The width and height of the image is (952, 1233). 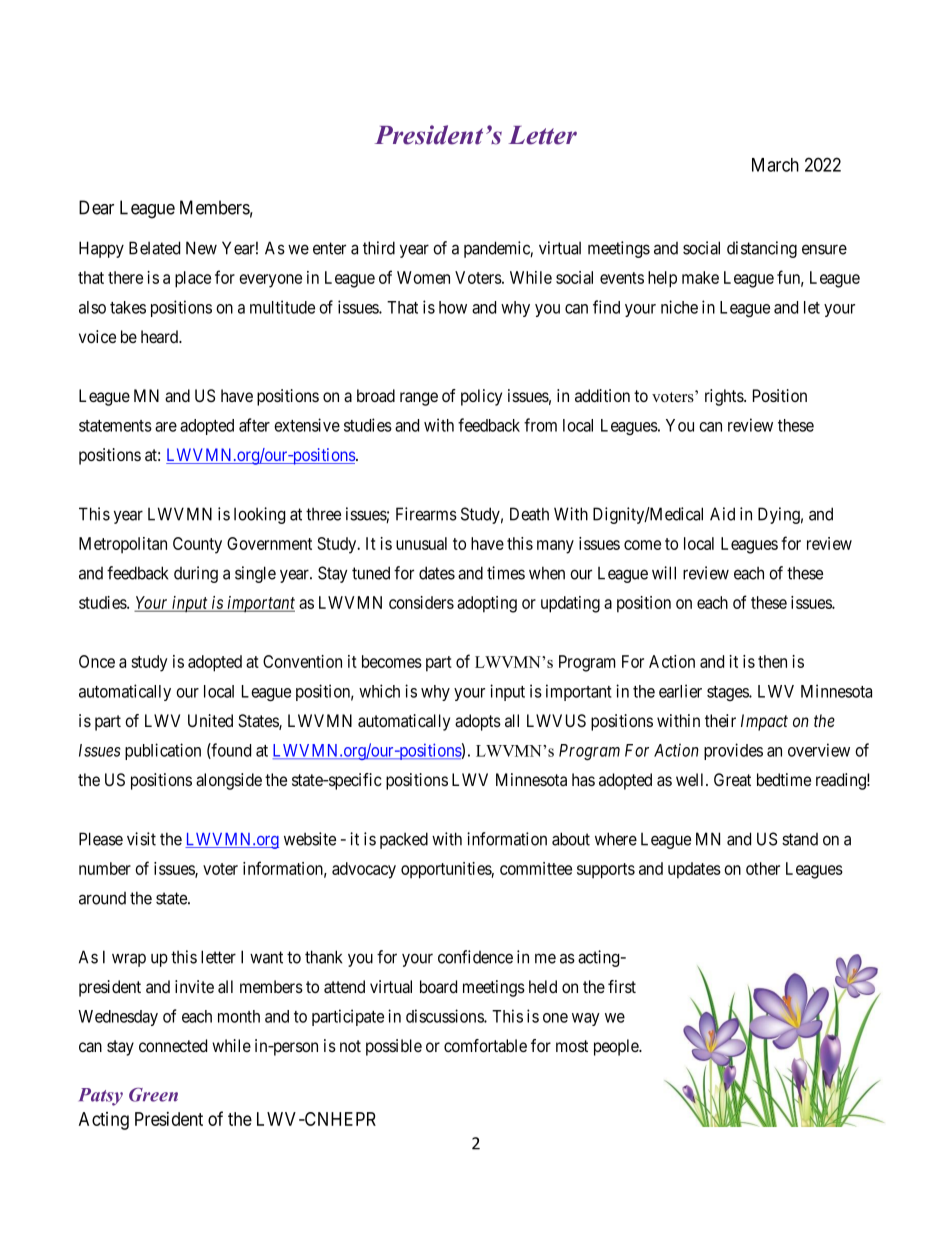 I want to click on Dear, so click(x=96, y=207).
